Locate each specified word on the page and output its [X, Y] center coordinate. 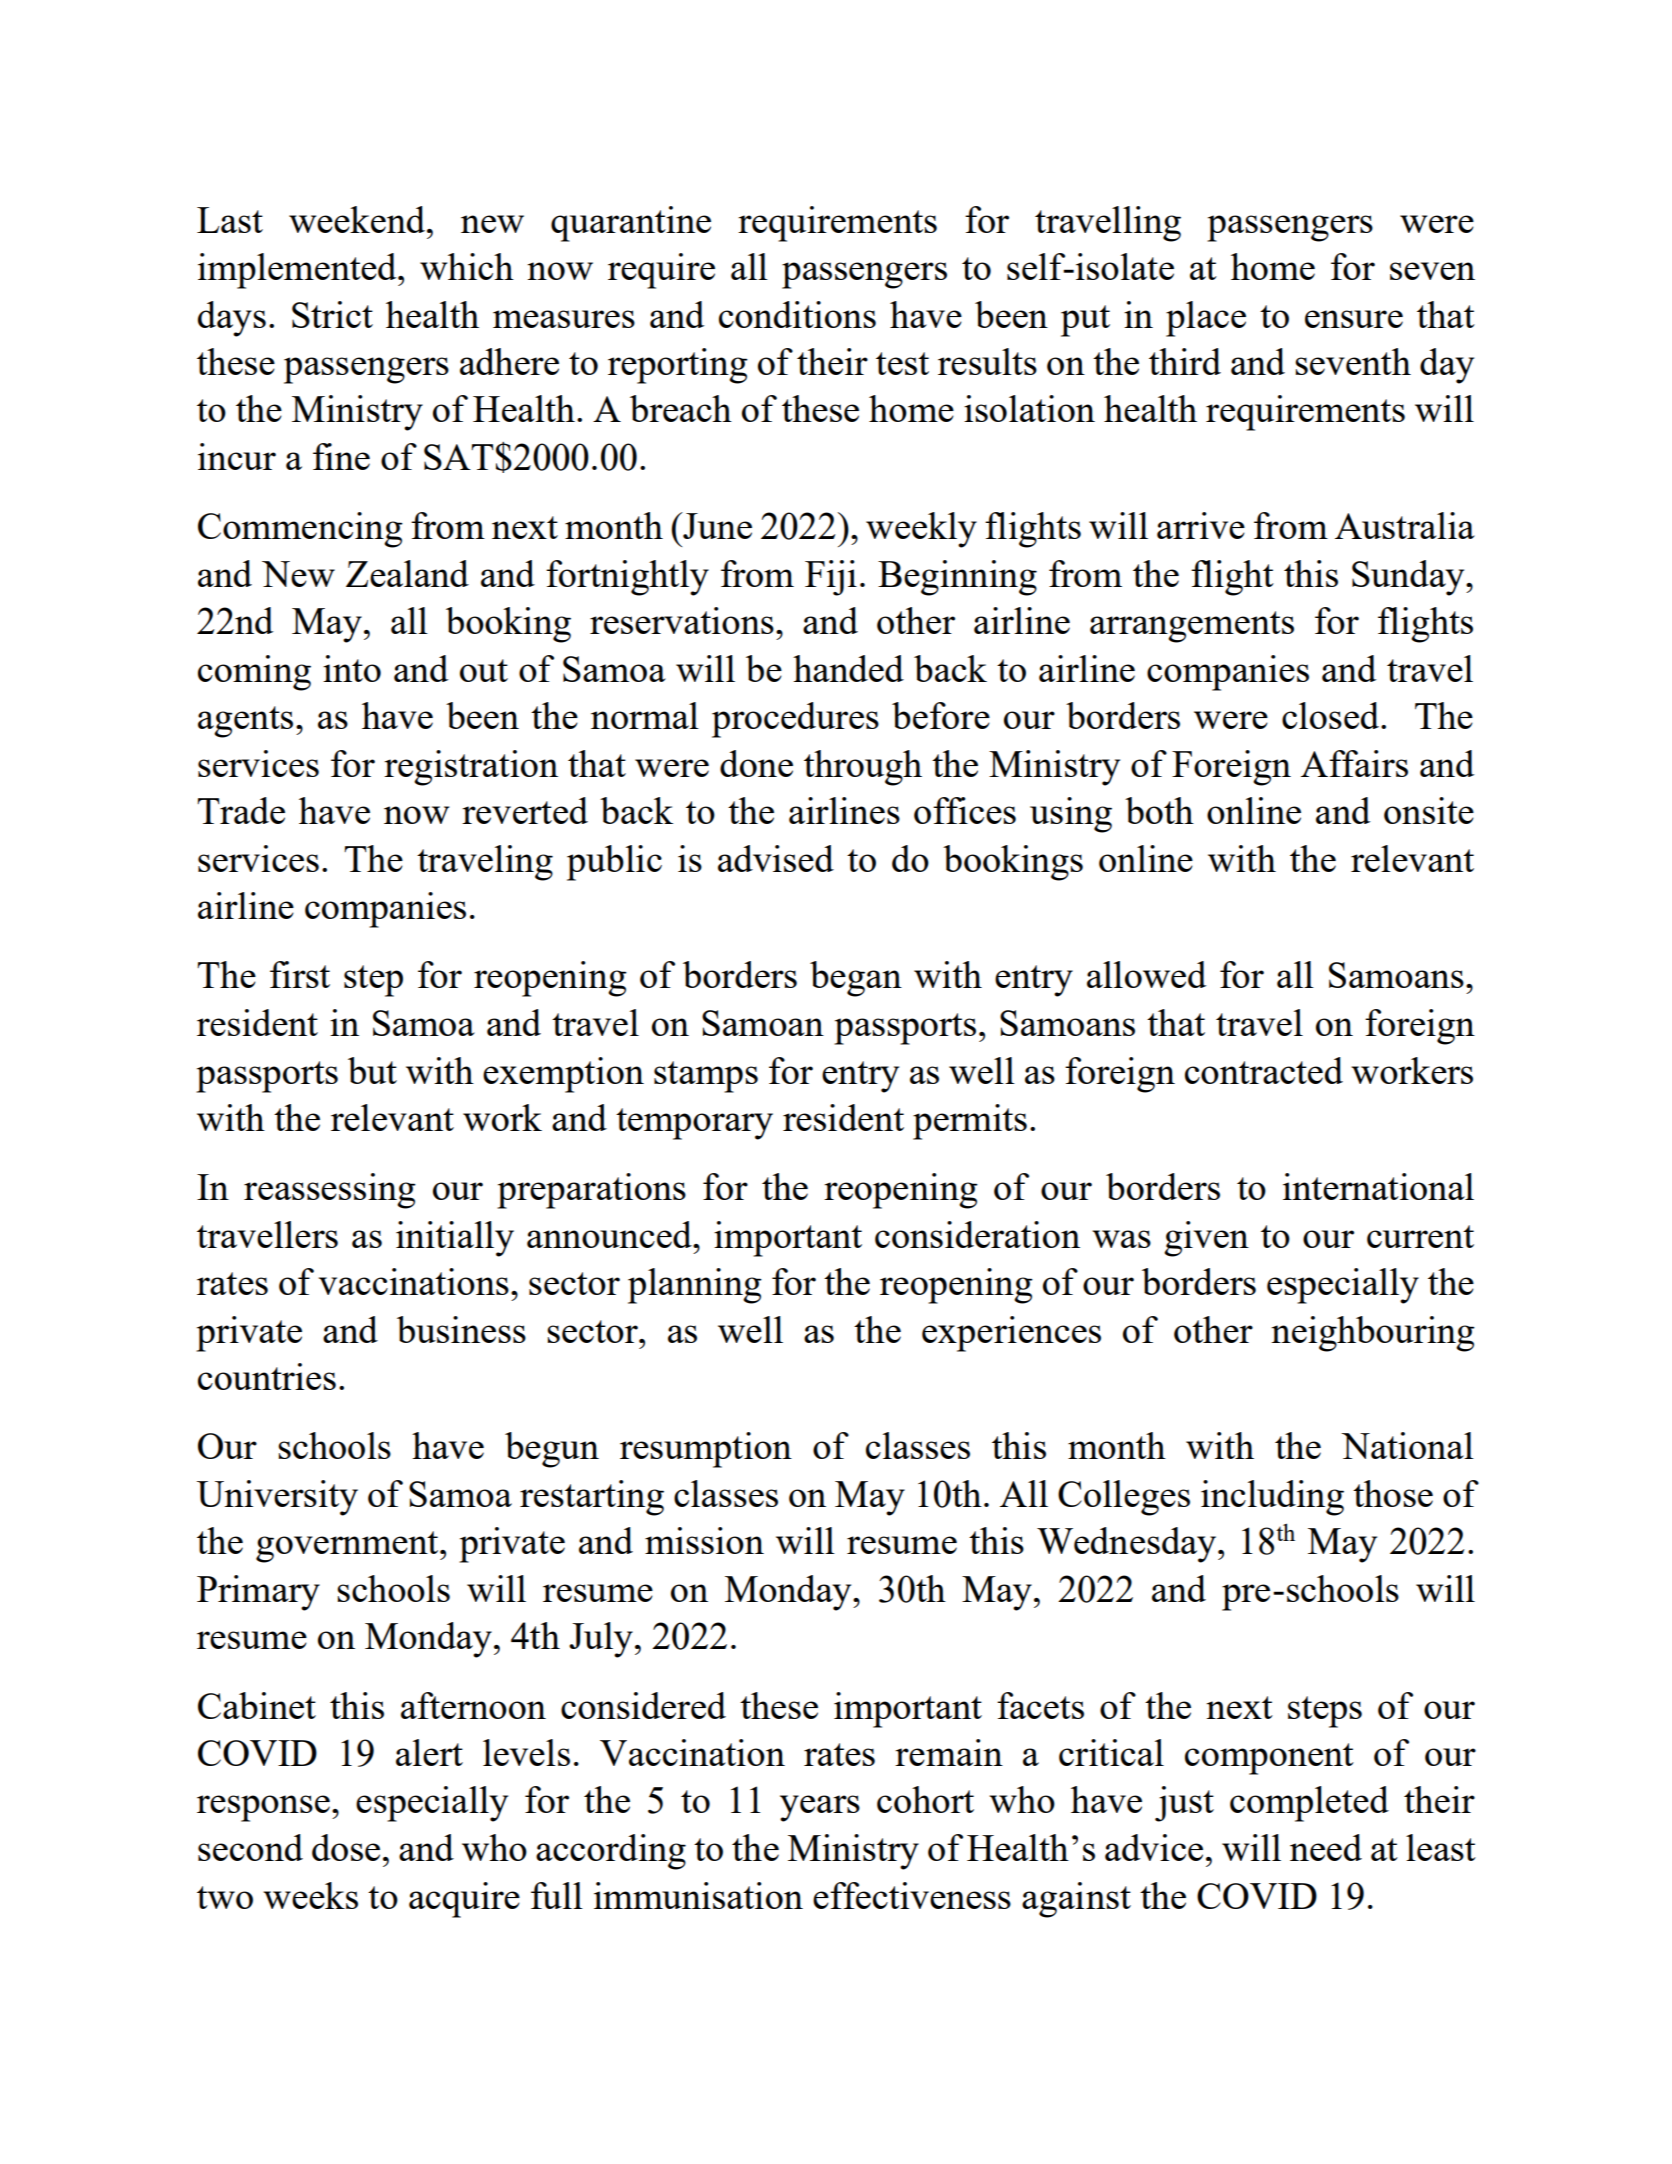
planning [695, 1286]
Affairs [1354, 763]
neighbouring [1373, 1334]
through [863, 768]
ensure [1354, 319]
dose [346, 1847]
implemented [298, 271]
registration [471, 768]
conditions [797, 314]
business [461, 1329]
